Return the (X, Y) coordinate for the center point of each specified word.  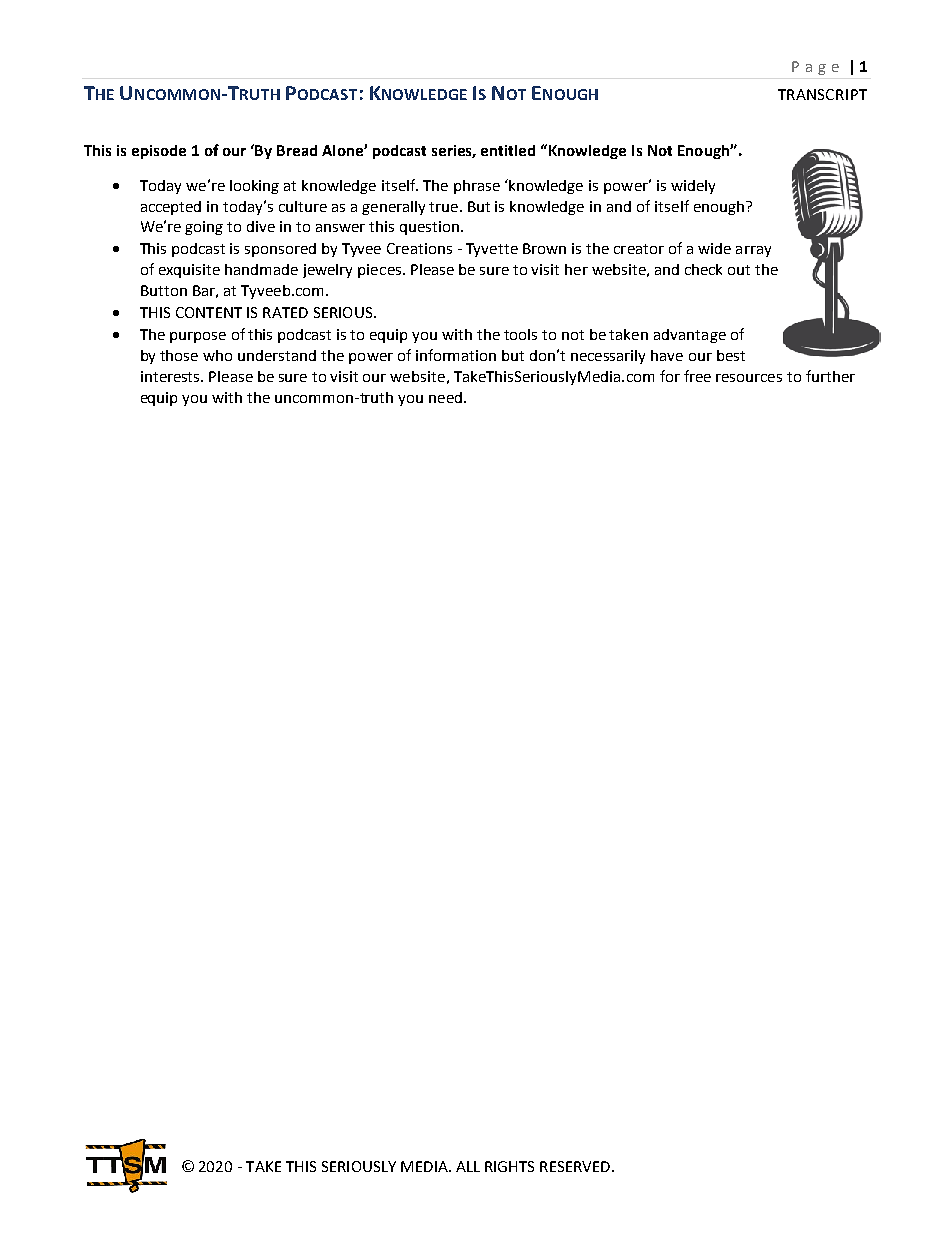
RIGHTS (509, 1166)
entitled (508, 150)
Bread (297, 150)
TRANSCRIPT (822, 94)
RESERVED (576, 1166)
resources (749, 378)
